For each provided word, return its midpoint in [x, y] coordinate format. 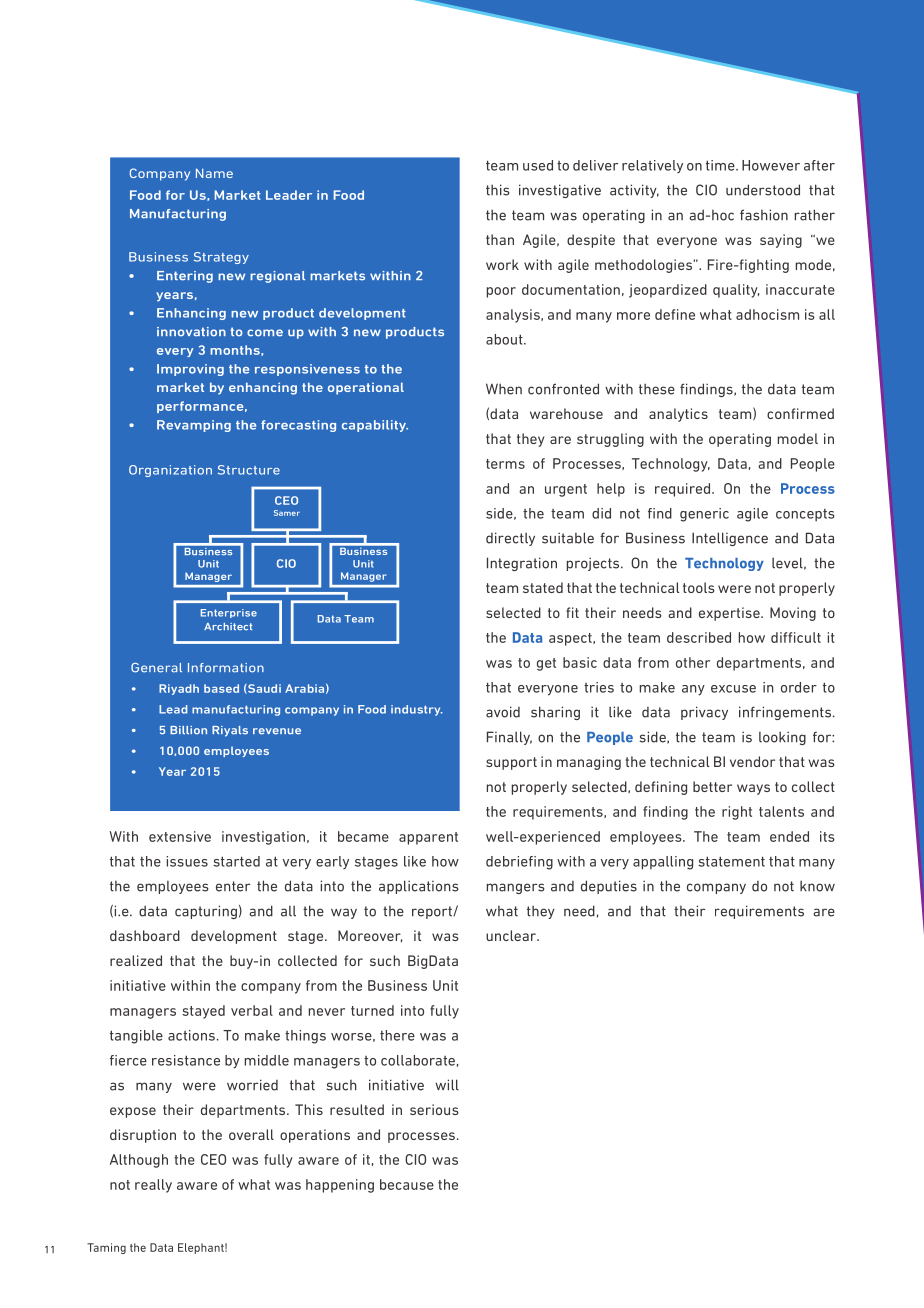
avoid [503, 712]
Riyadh [179, 689]
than [500, 239]
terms [505, 464]
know [817, 886]
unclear [512, 935]
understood [763, 190]
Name [214, 173]
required [684, 490]
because [407, 1184]
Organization [170, 471]
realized [136, 960]
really [153, 1186]
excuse [733, 689]
